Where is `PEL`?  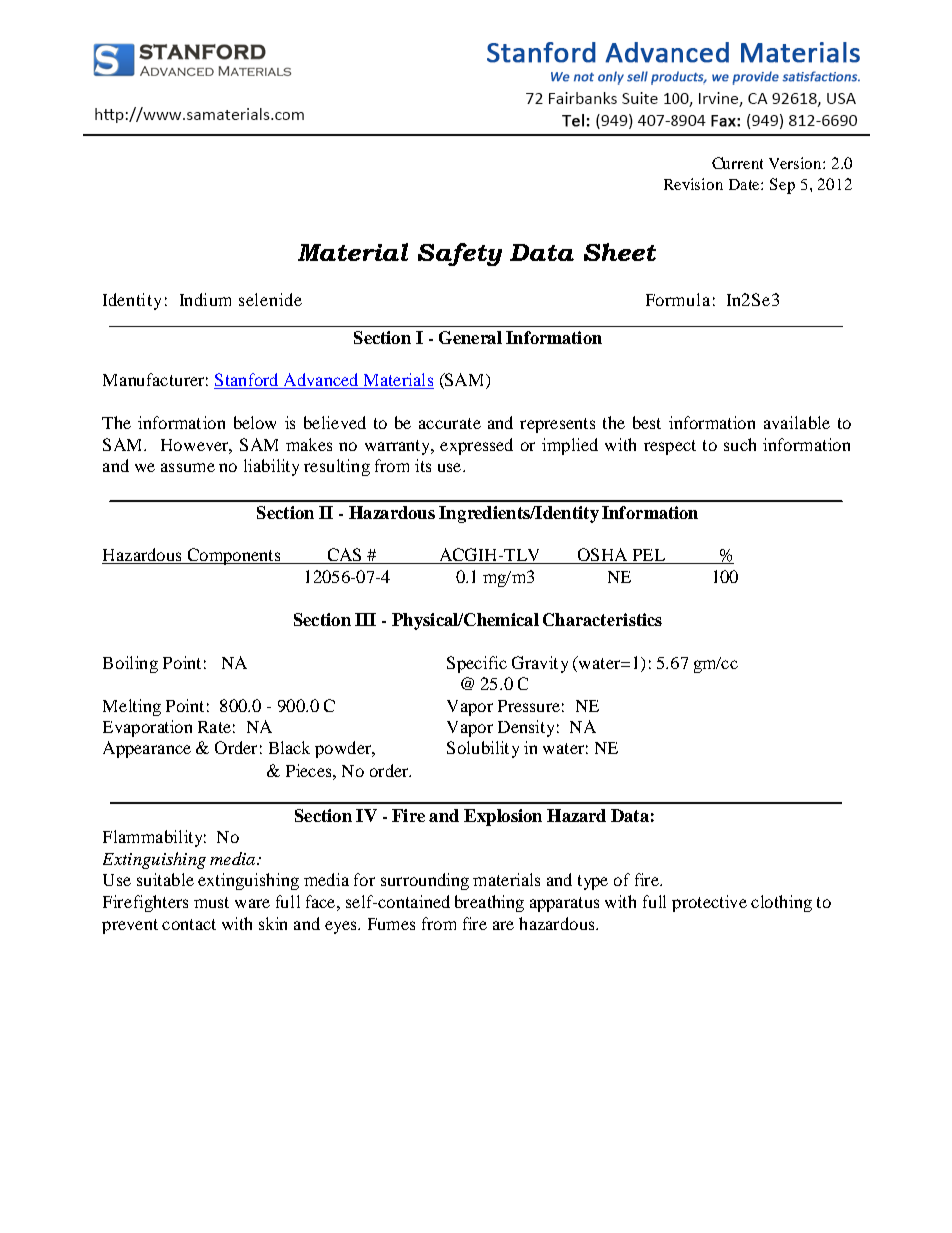 PEL is located at coordinates (649, 555).
